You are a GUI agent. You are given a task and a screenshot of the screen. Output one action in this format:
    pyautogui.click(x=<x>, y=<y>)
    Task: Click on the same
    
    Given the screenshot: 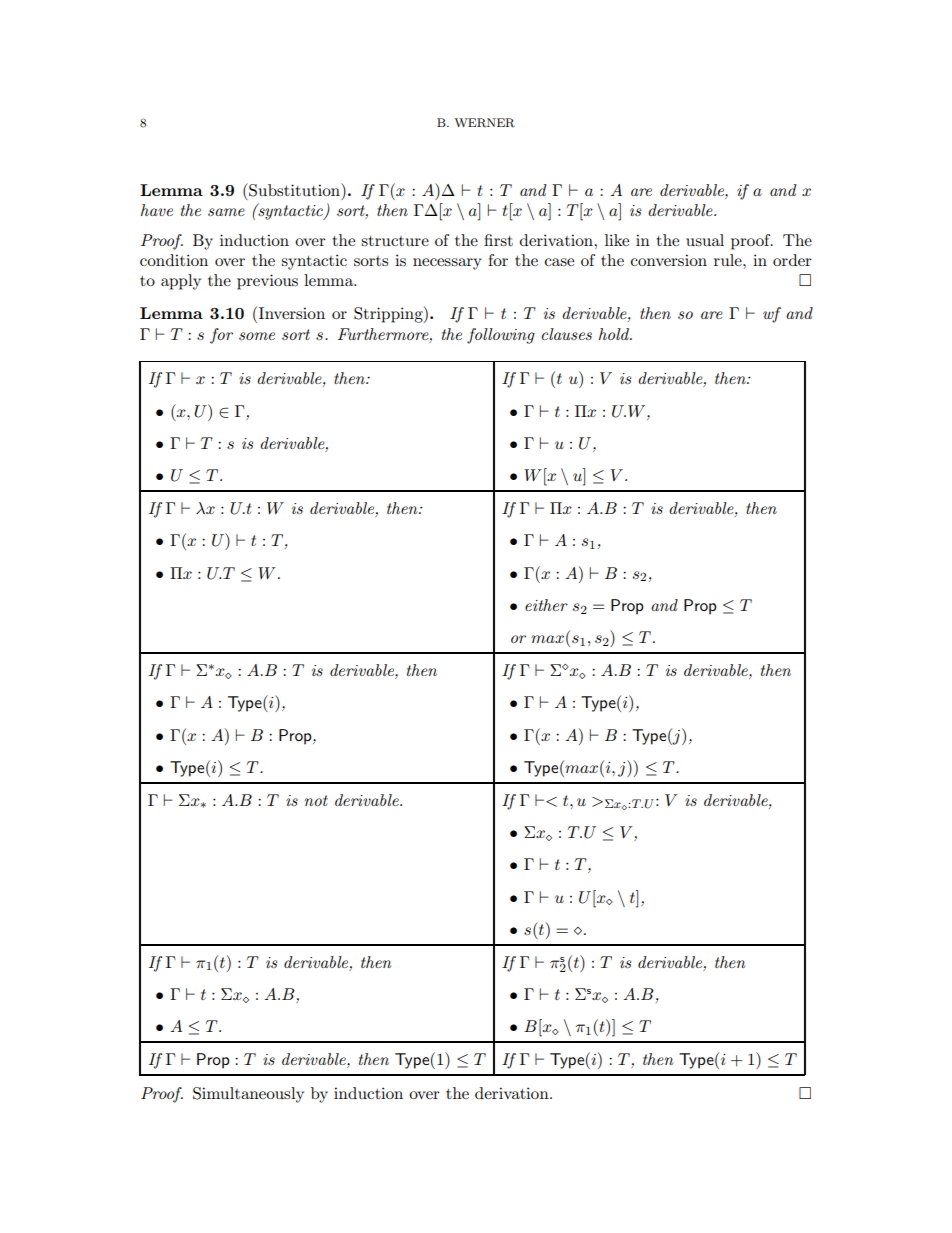 What is the action you would take?
    pyautogui.click(x=226, y=212)
